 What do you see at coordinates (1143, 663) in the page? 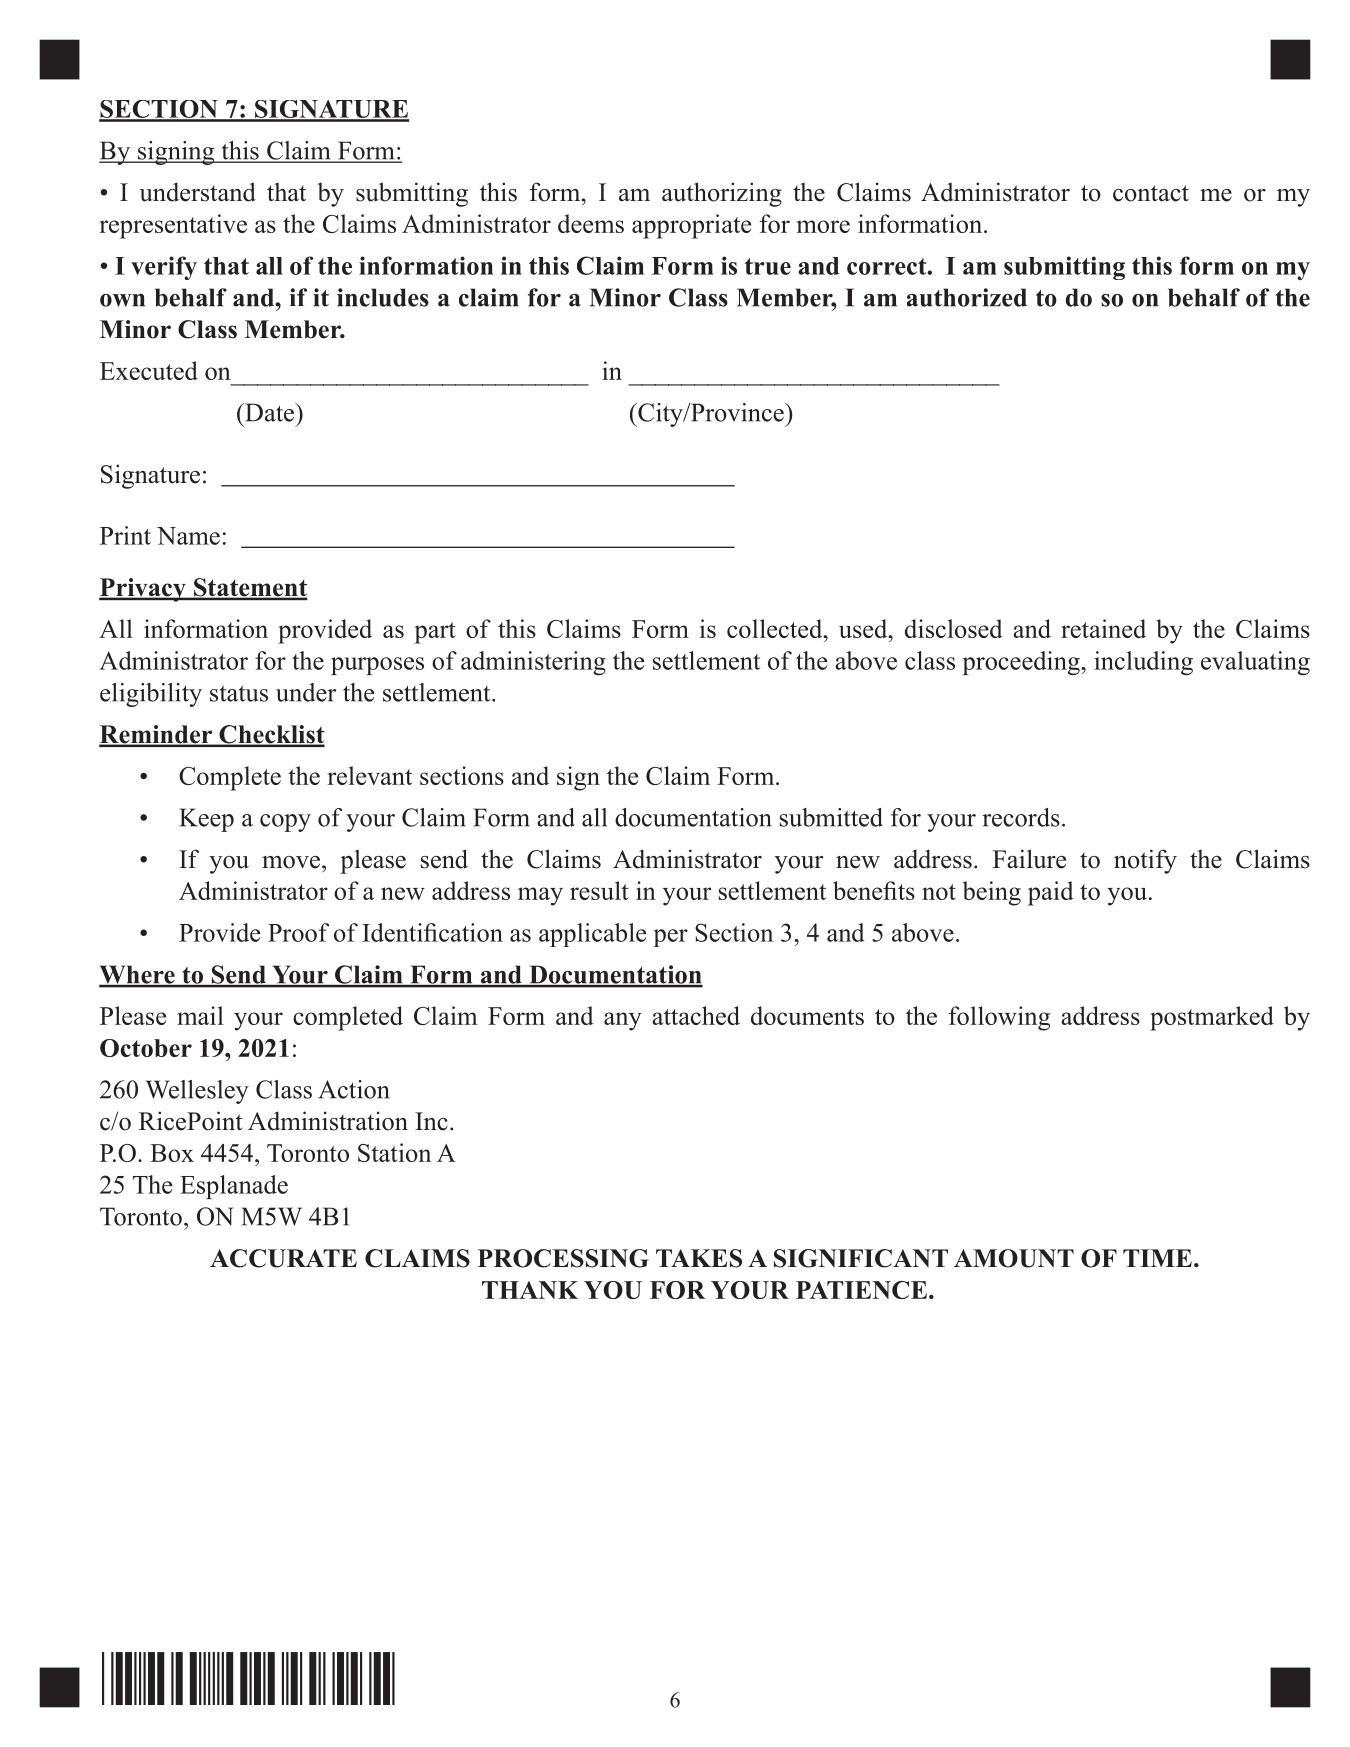
I see `including` at bounding box center [1143, 663].
